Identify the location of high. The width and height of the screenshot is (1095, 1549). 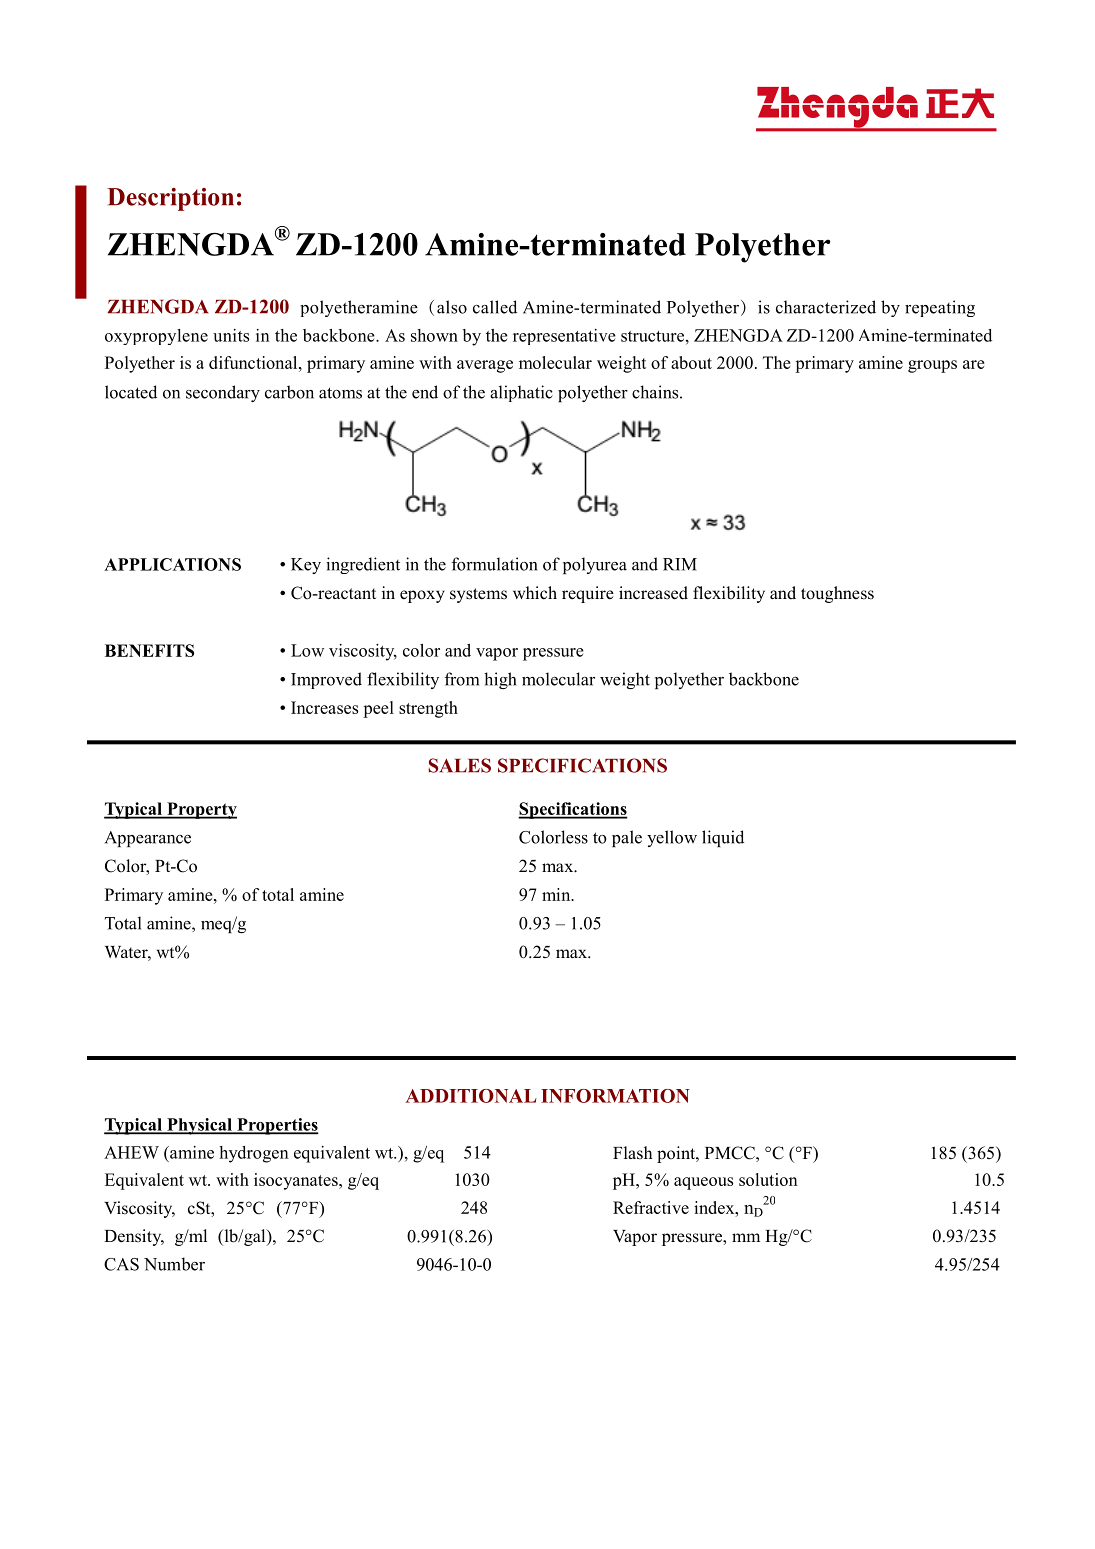
(500, 680).
